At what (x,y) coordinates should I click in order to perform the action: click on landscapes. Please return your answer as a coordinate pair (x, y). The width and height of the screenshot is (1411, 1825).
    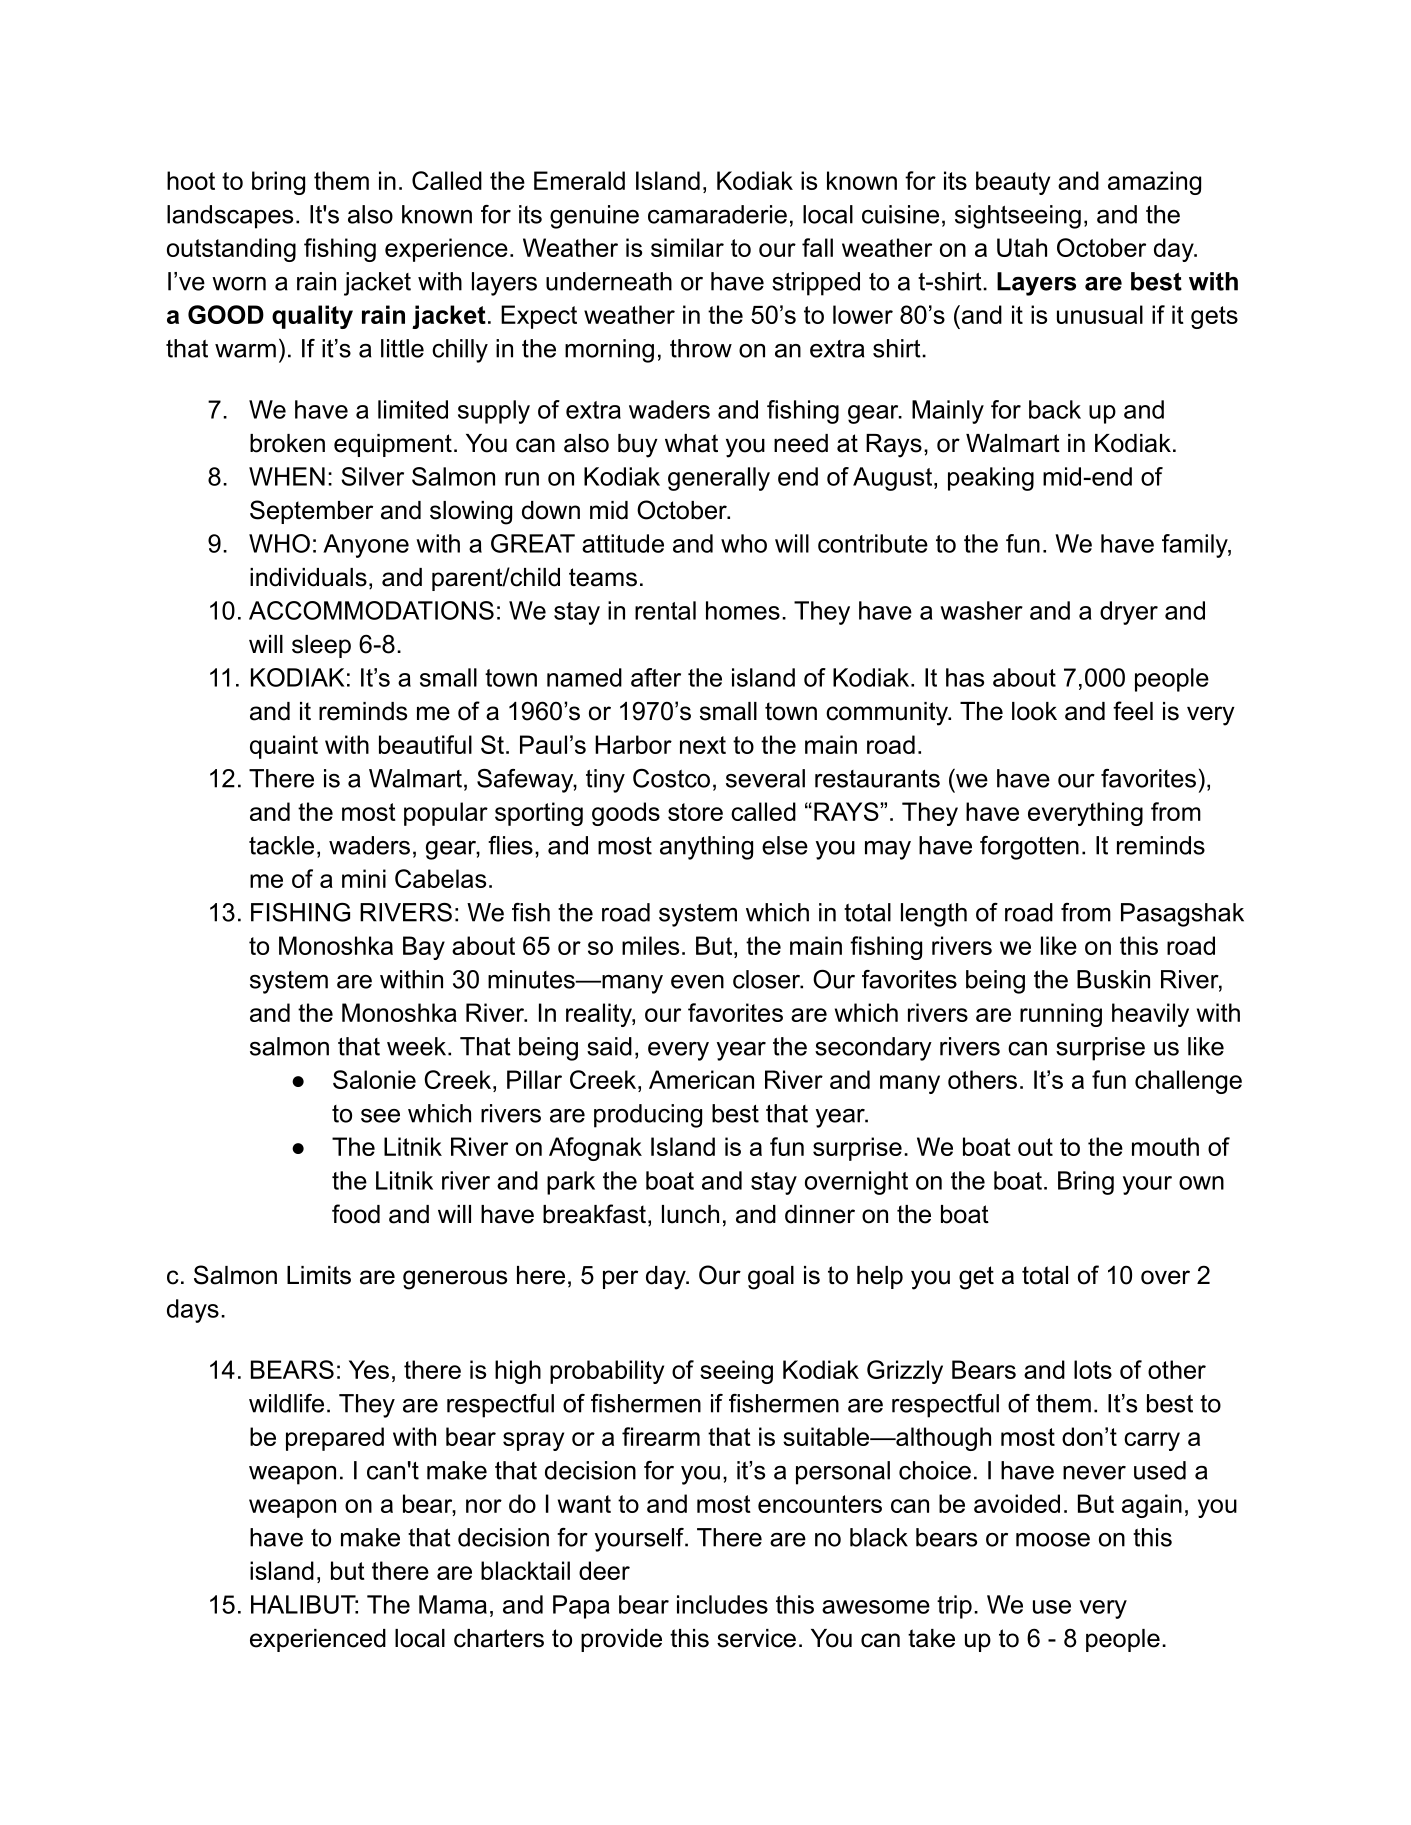
    Looking at the image, I should click on (230, 217).
